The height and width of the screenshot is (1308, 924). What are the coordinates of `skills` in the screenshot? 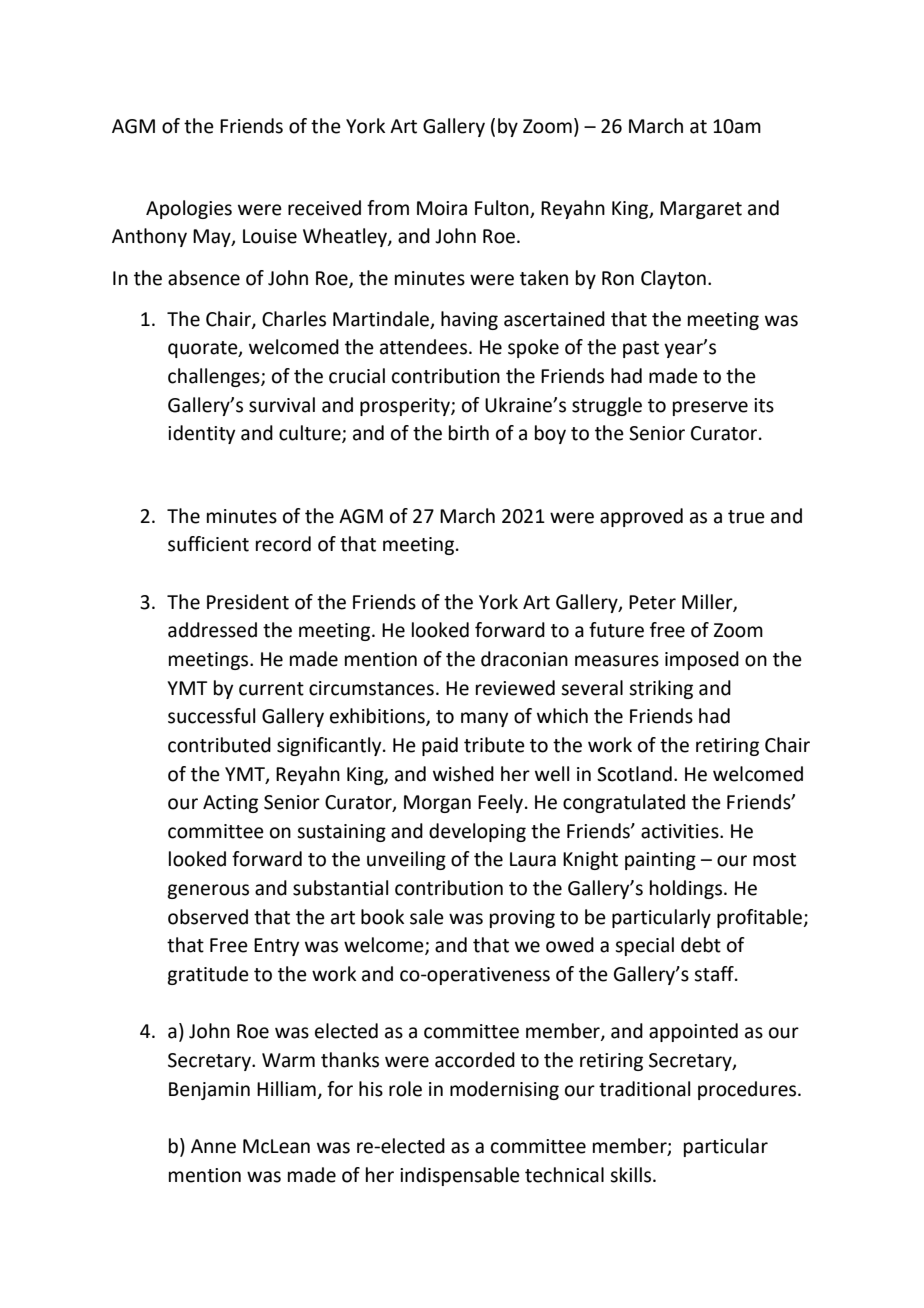 It's located at (632, 1175).
